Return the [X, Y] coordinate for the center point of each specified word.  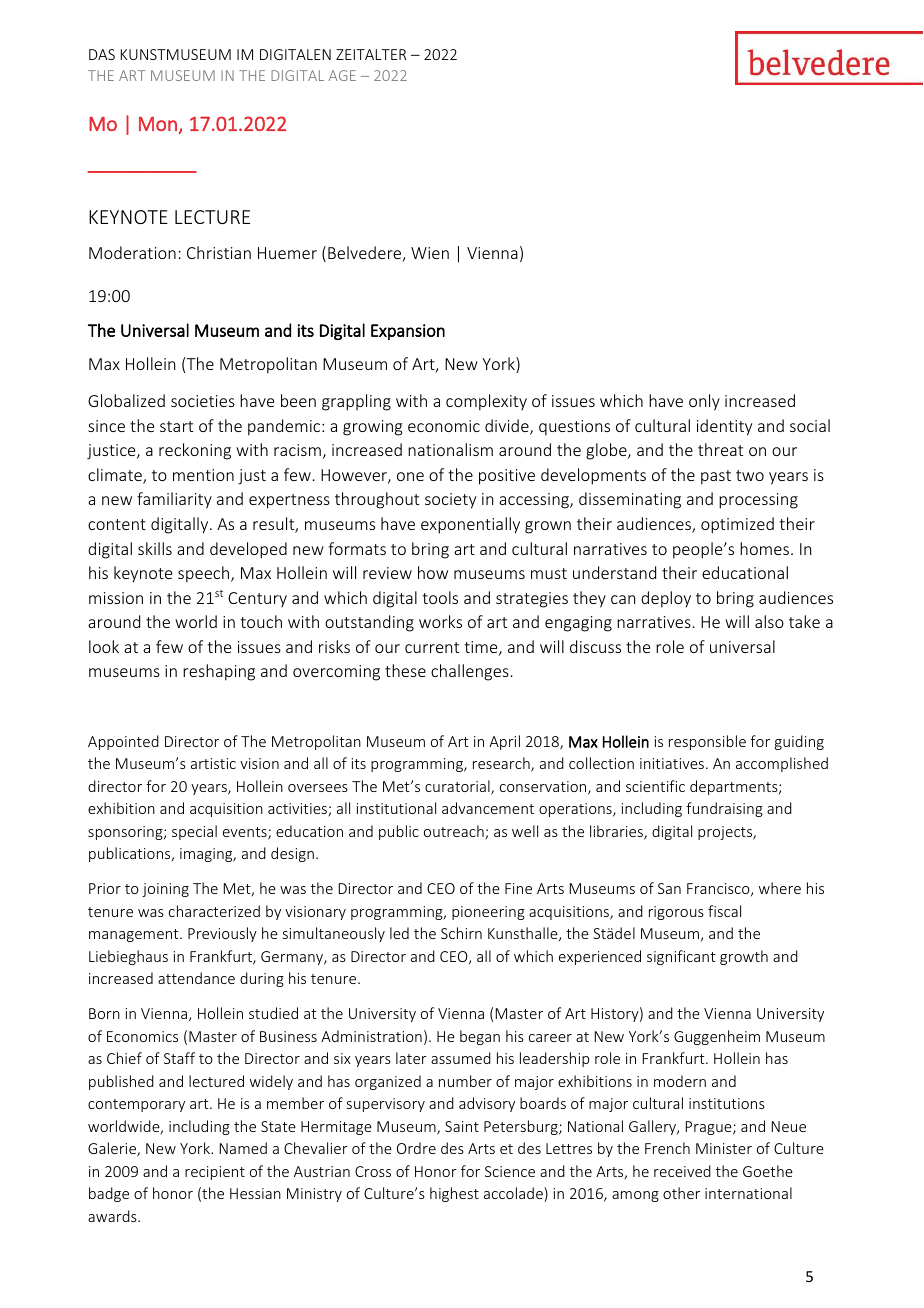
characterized [214, 911]
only [704, 402]
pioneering [488, 913]
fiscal [724, 911]
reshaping [219, 672]
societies [203, 401]
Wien [430, 253]
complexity [486, 402]
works [440, 621]
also [769, 621]
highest [454, 1194]
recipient [215, 1173]
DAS [102, 54]
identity [724, 427]
